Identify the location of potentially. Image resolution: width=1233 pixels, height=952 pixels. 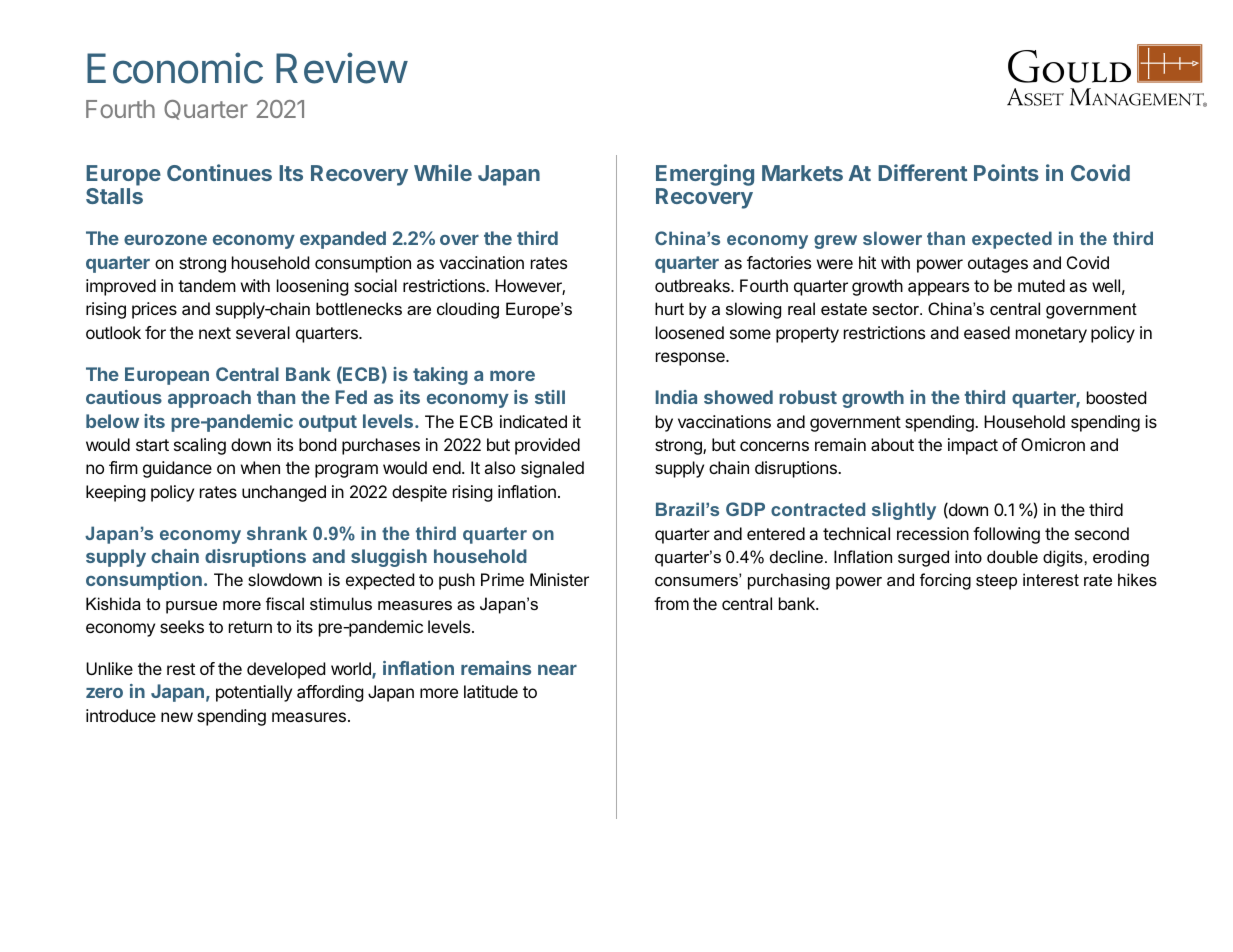
(254, 693).
